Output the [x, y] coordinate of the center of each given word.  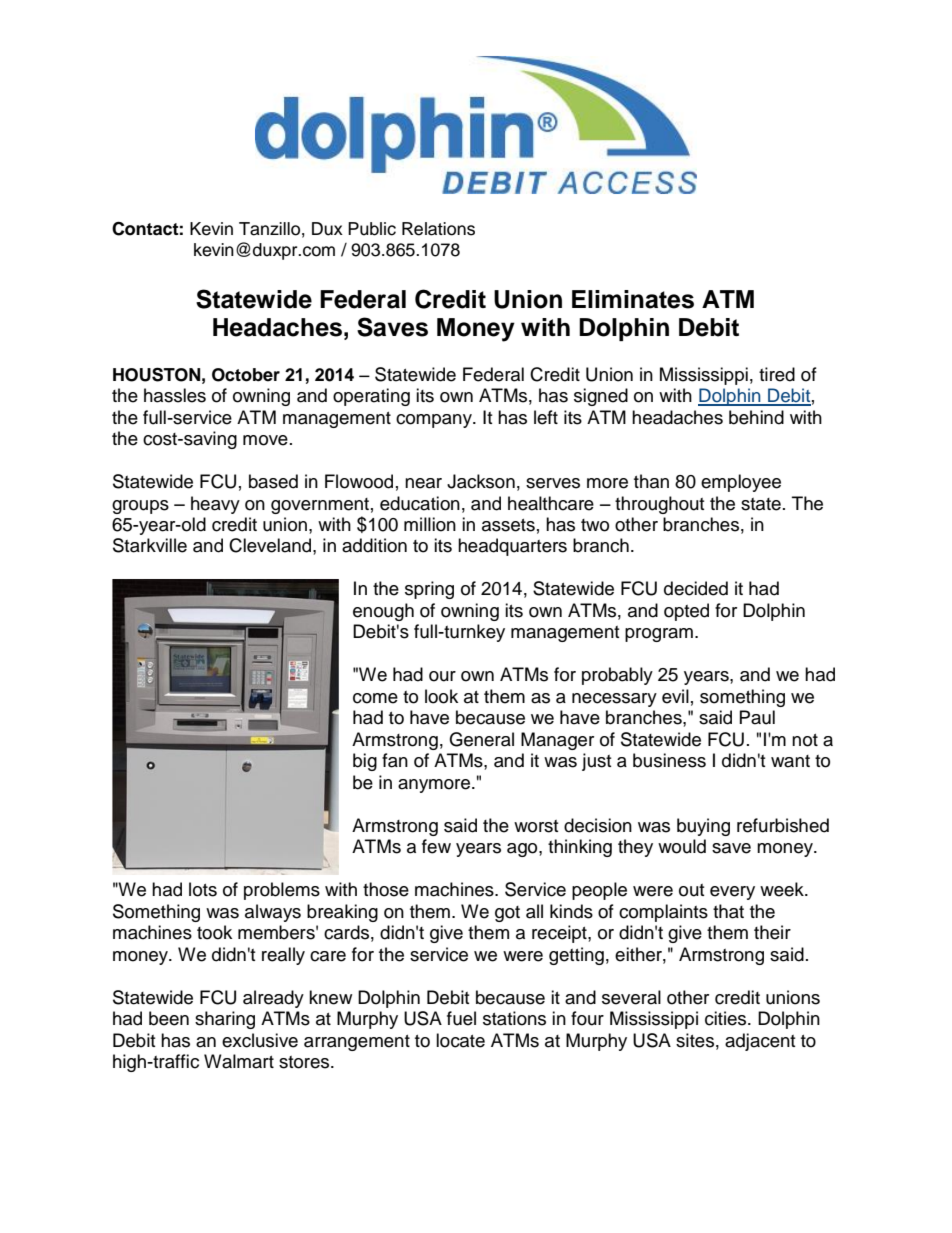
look [441, 696]
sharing [225, 1020]
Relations [438, 229]
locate [460, 1040]
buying [703, 827]
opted [686, 612]
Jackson [481, 481]
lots [203, 889]
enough [383, 612]
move [265, 440]
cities [727, 1018]
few [436, 846]
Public [372, 229]
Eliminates [633, 299]
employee [741, 483]
